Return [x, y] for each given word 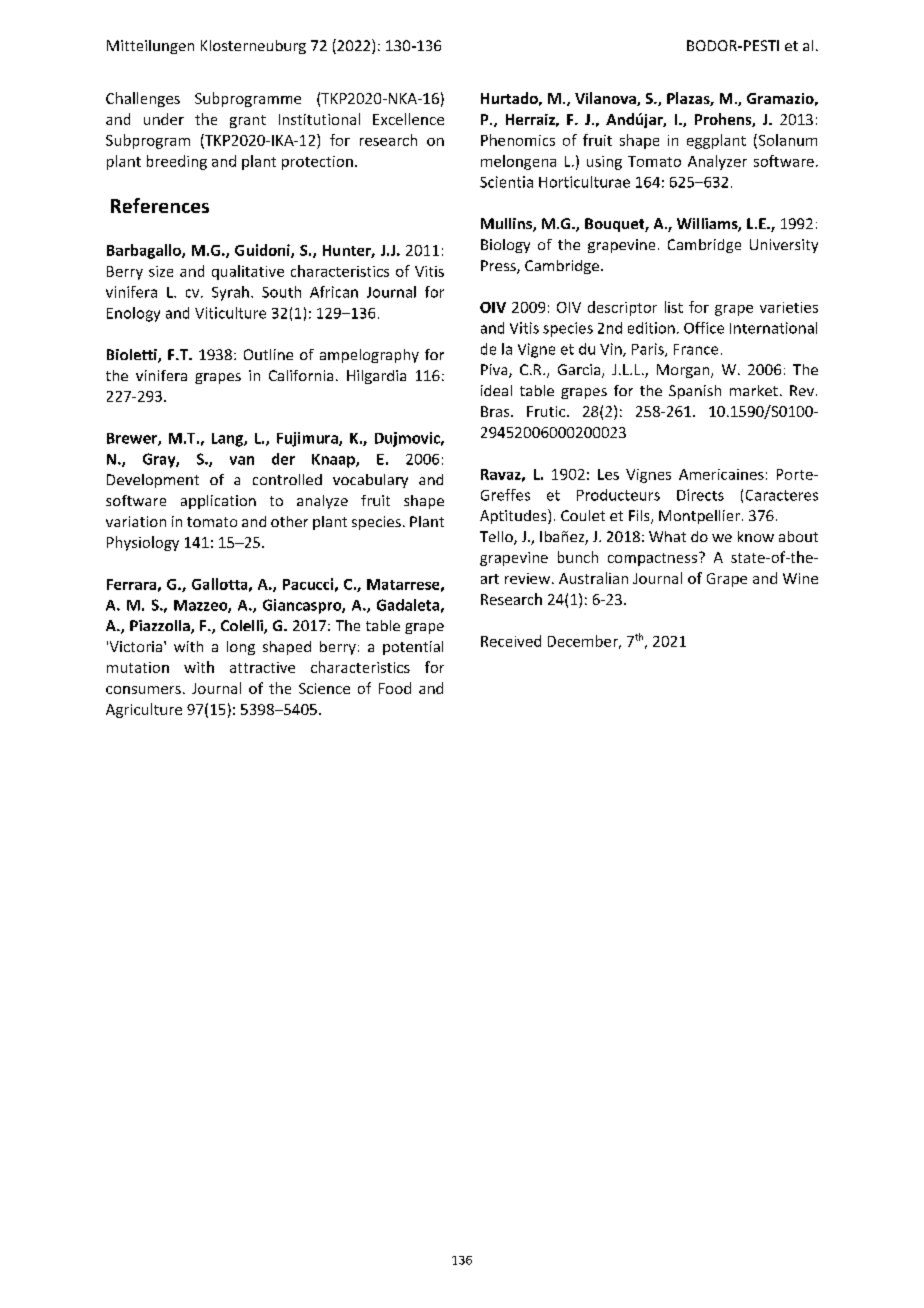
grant [248, 121]
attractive [262, 667]
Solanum [786, 141]
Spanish [695, 392]
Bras [496, 411]
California [301, 375]
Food [395, 688]
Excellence [408, 119]
